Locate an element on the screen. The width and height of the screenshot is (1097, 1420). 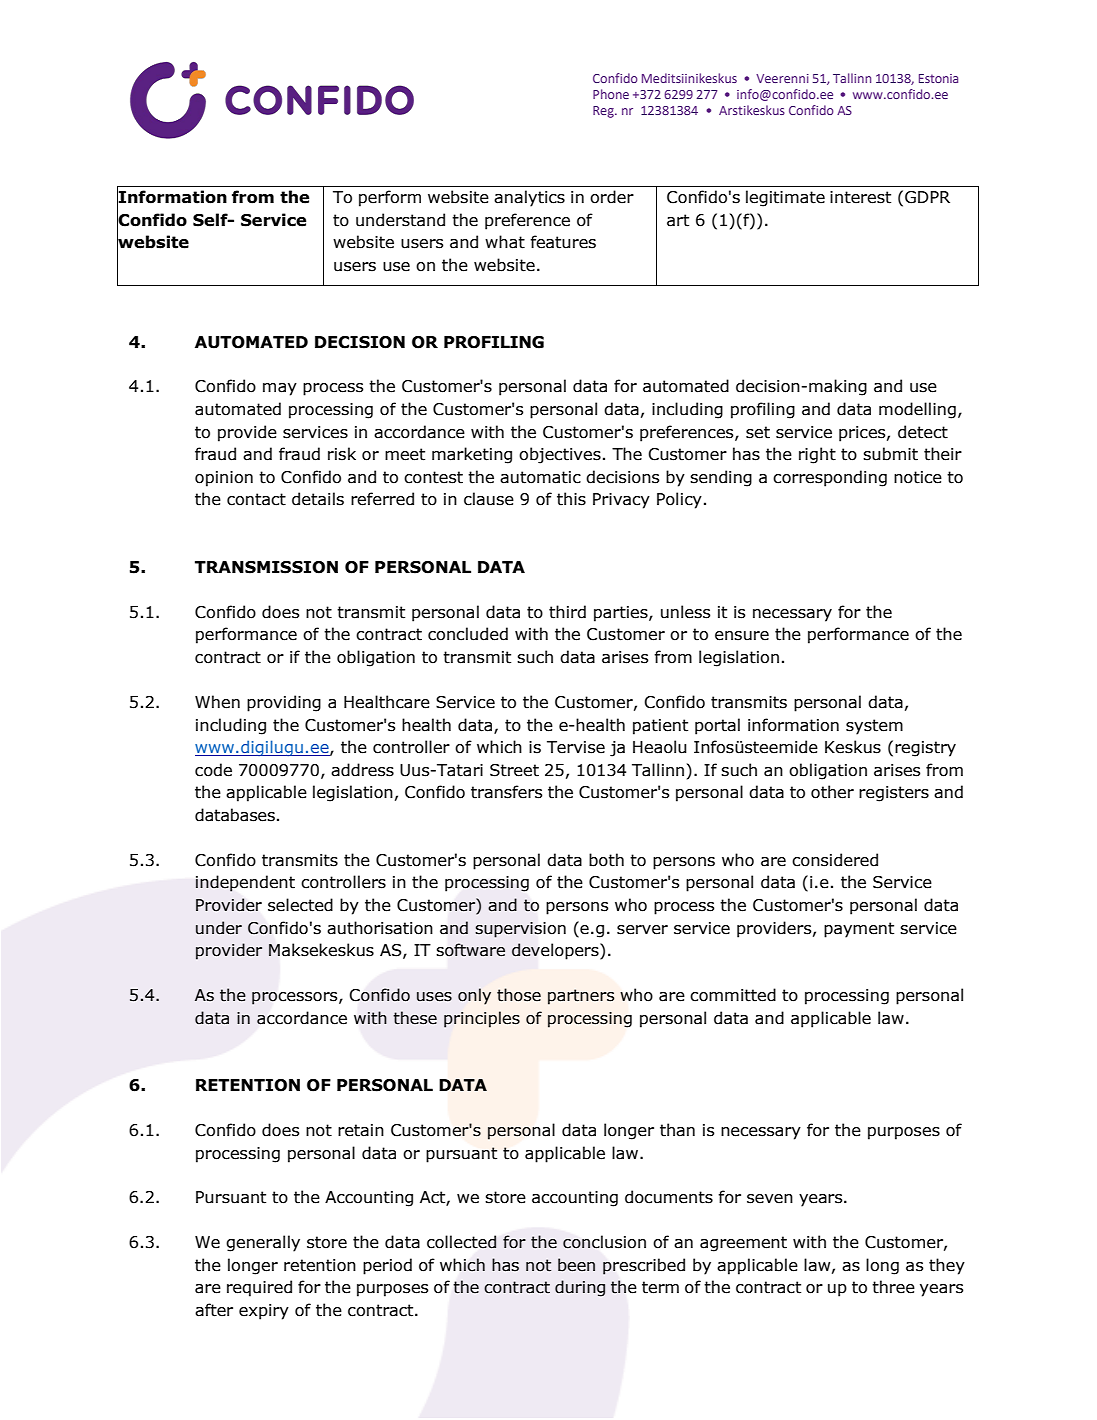
Phone is located at coordinates (611, 94).
